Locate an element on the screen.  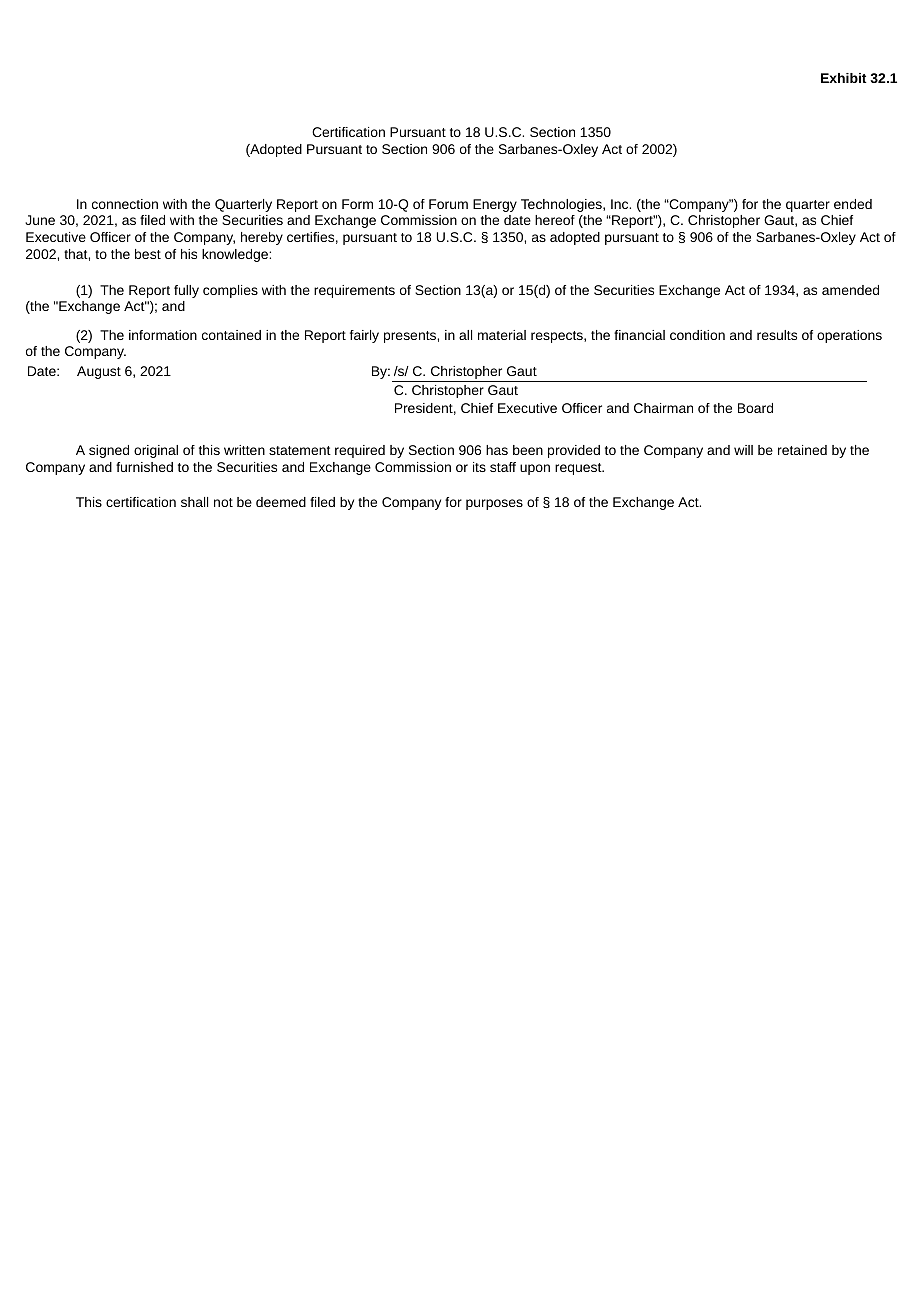
shall is located at coordinates (194, 502).
